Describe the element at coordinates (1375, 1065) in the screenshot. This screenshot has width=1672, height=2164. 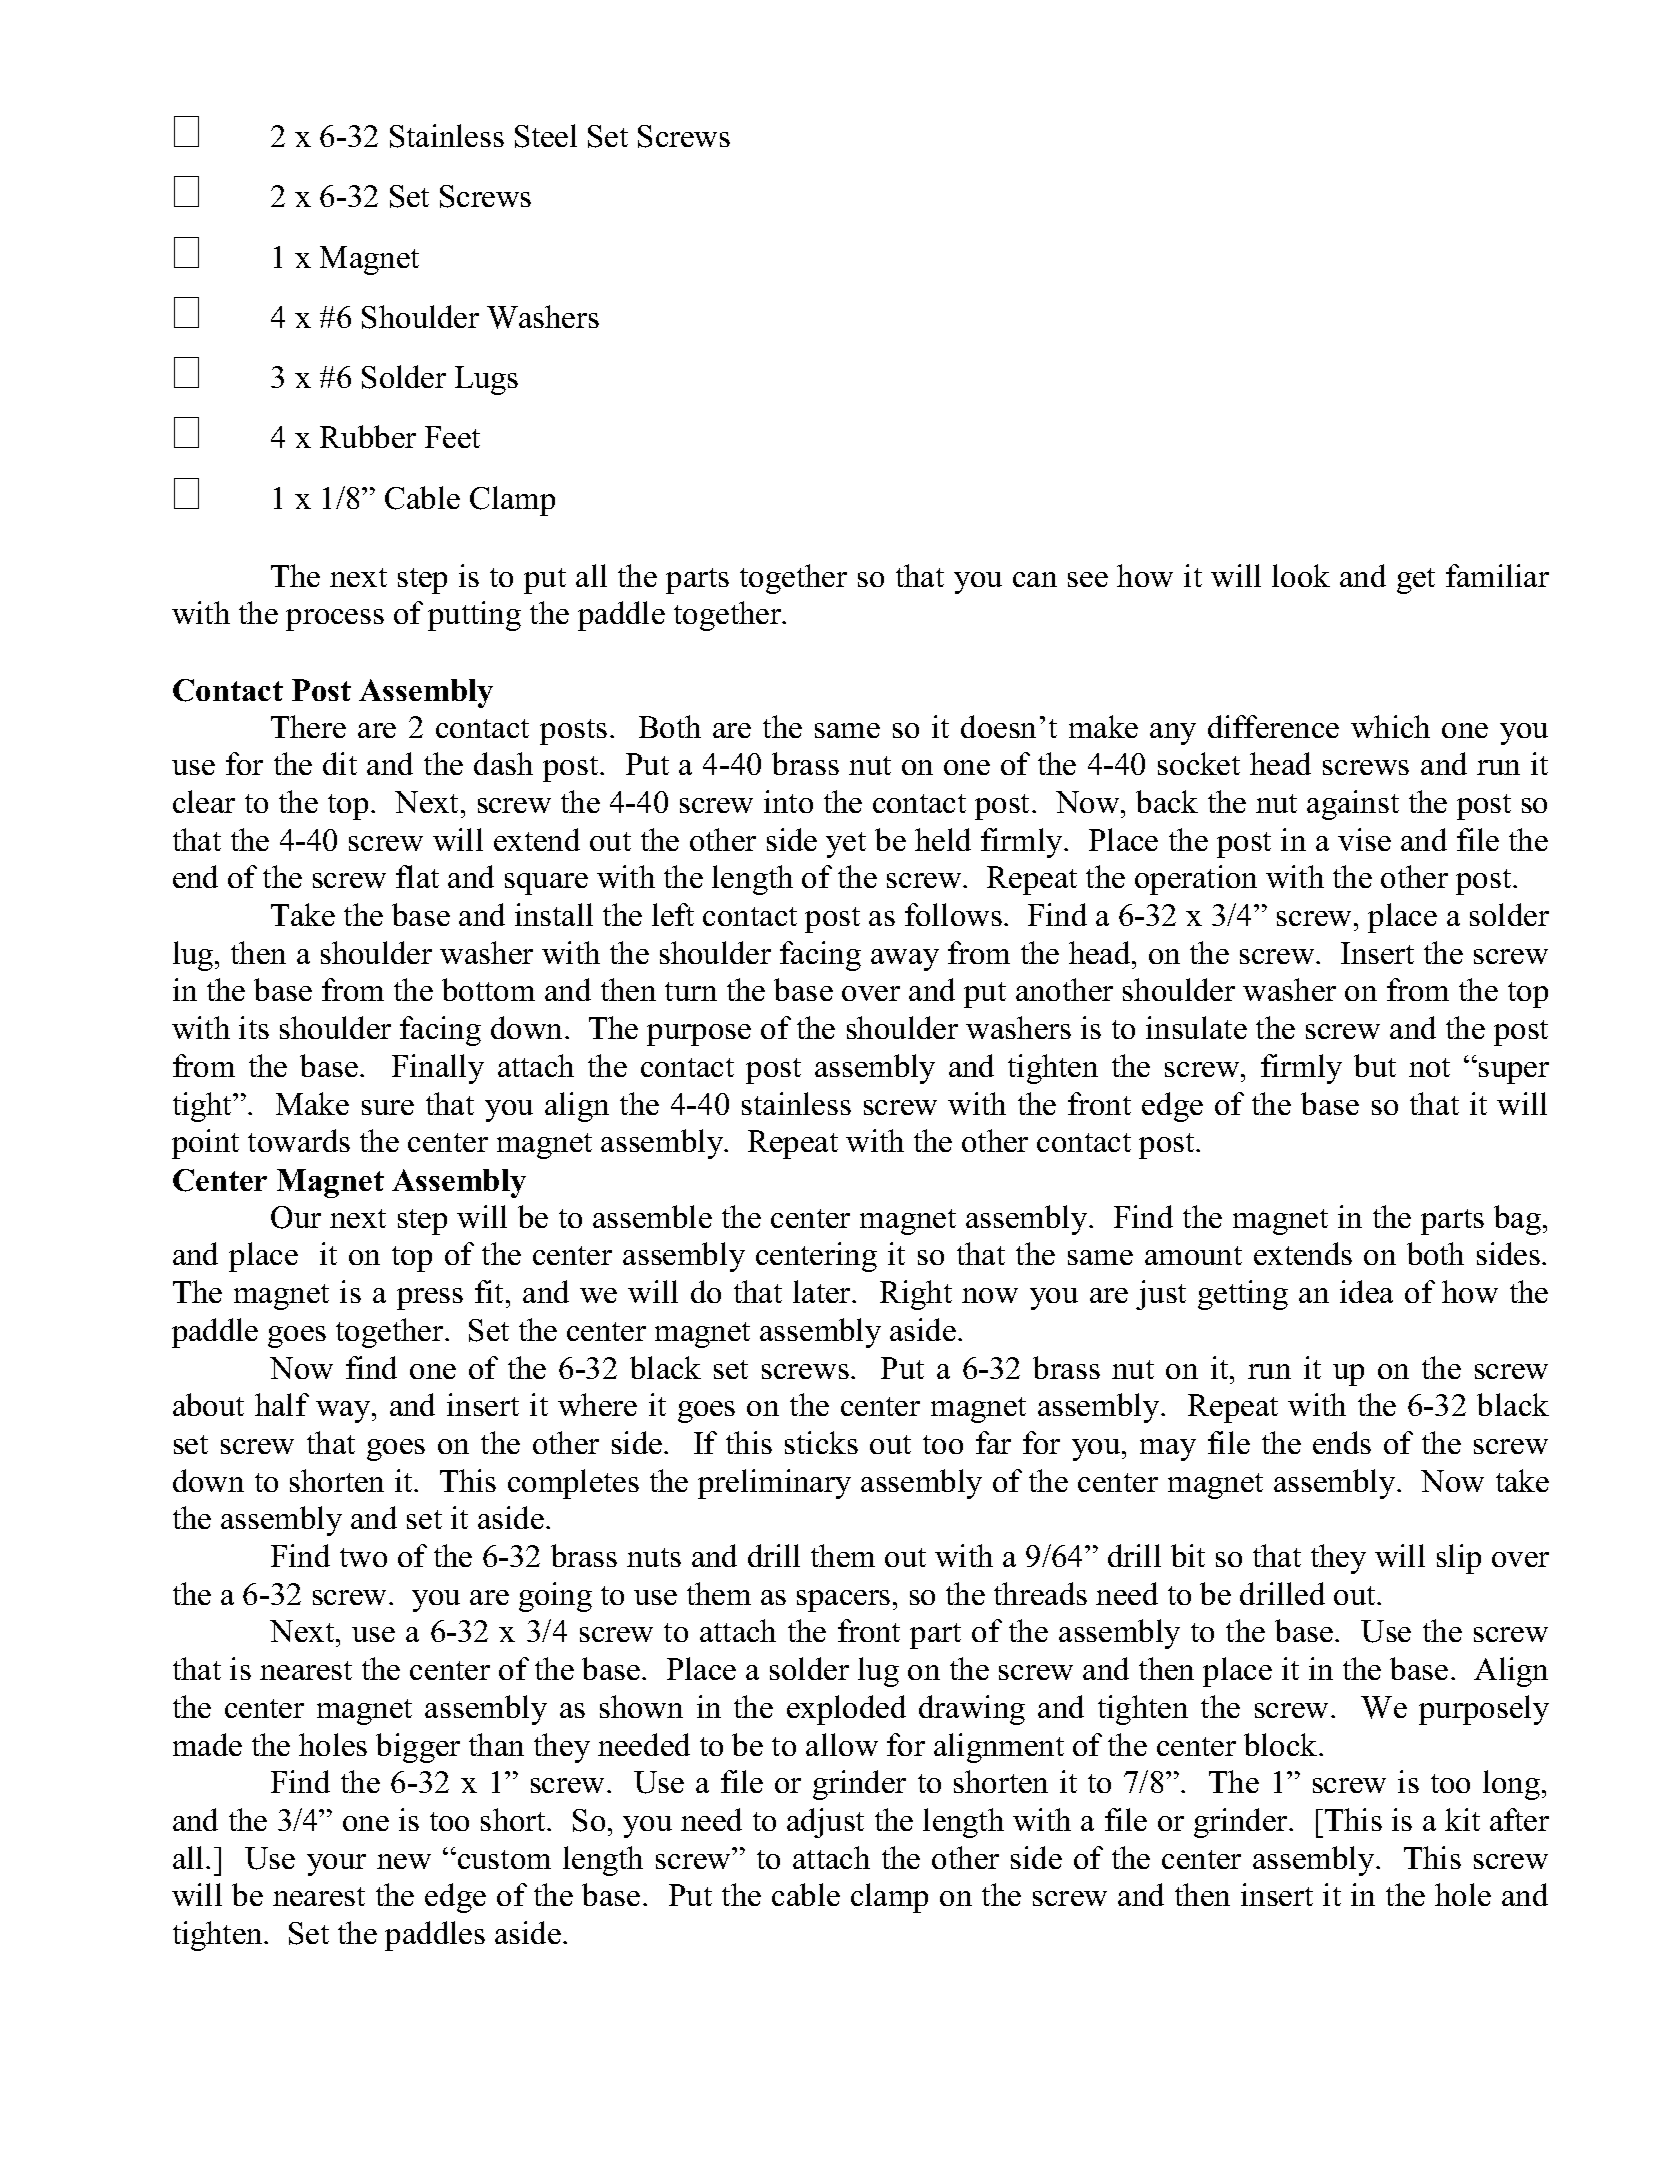
I see `but` at that location.
